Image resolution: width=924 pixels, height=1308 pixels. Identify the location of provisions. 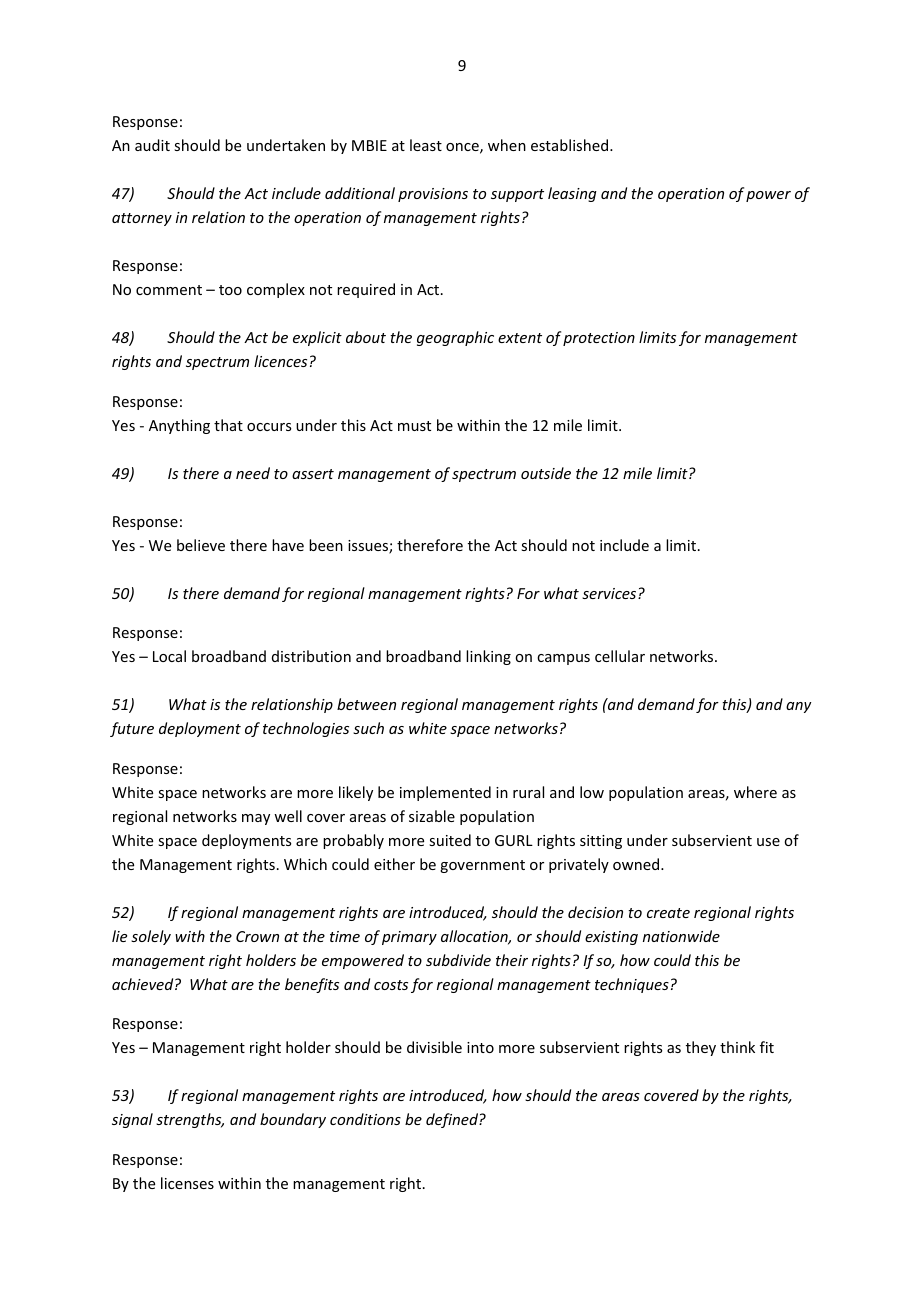
(433, 195).
